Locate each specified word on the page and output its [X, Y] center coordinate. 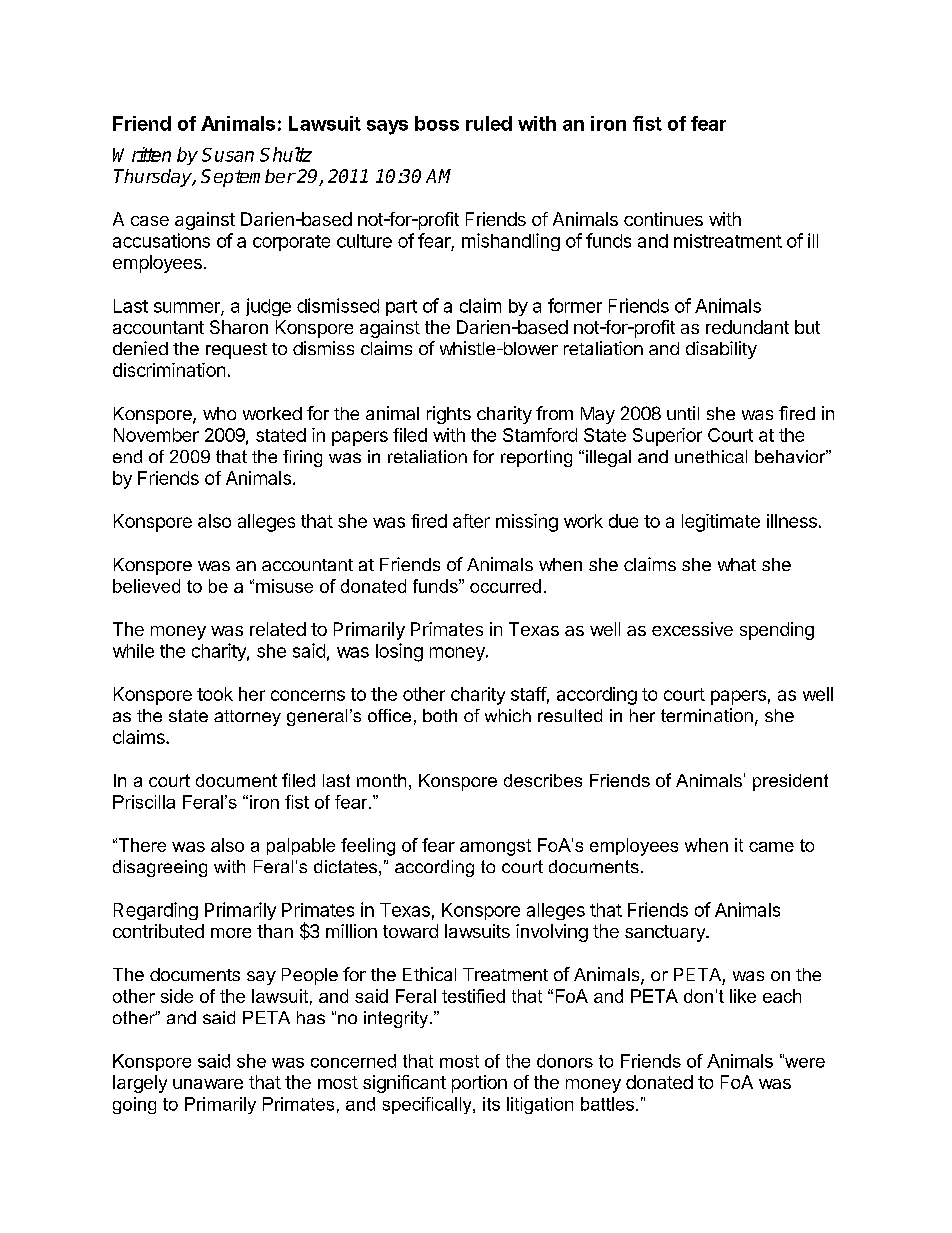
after [471, 521]
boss [437, 123]
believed [146, 586]
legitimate [721, 523]
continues [663, 219]
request [236, 351]
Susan [228, 155]
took [215, 694]
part [401, 308]
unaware [208, 1084]
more [231, 933]
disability [721, 350]
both [440, 715]
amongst [495, 847]
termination [707, 715]
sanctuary [666, 933]
